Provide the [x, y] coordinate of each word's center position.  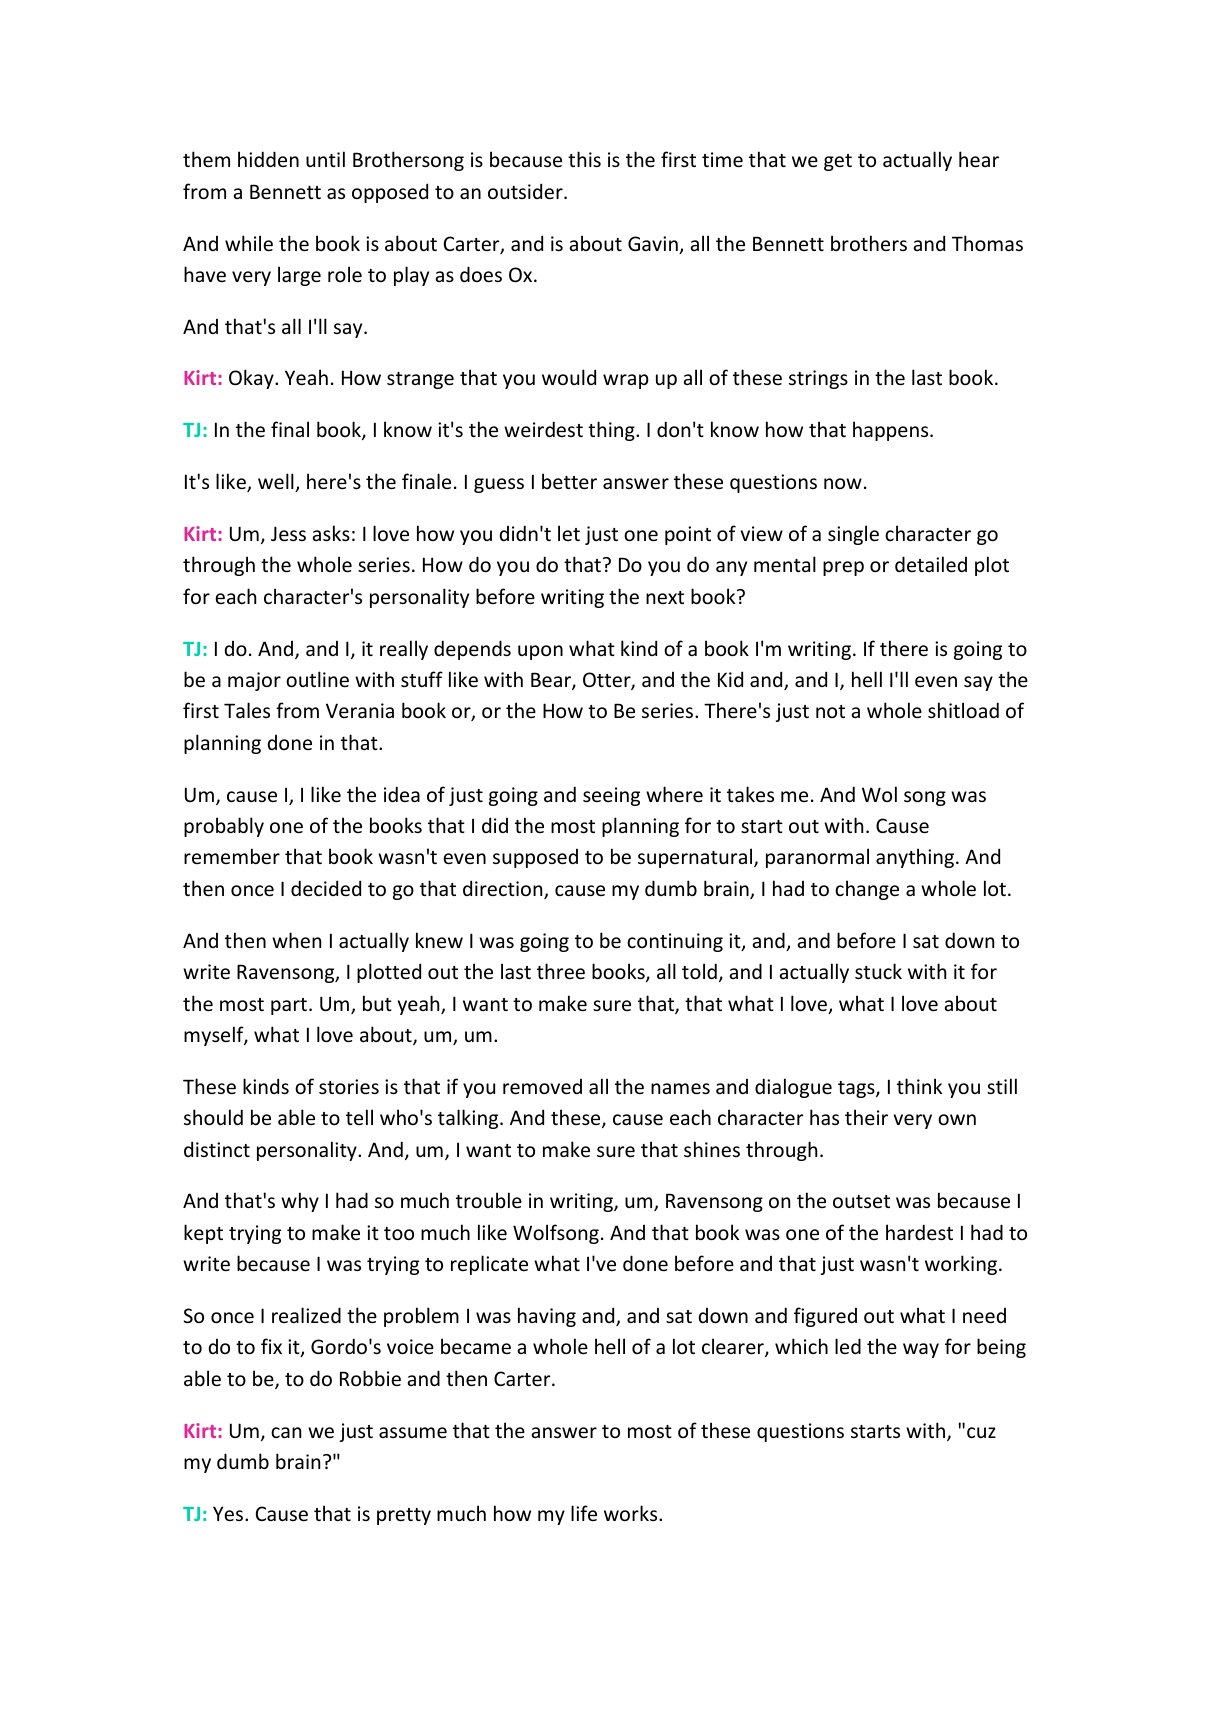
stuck [878, 971]
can [286, 1432]
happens [892, 431]
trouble [489, 1200]
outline [317, 679]
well [277, 482]
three [561, 971]
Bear [552, 681]
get [838, 162]
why [300, 1202]
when [296, 940]
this [584, 159]
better [569, 481]
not [830, 711]
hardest [919, 1232]
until [325, 159]
